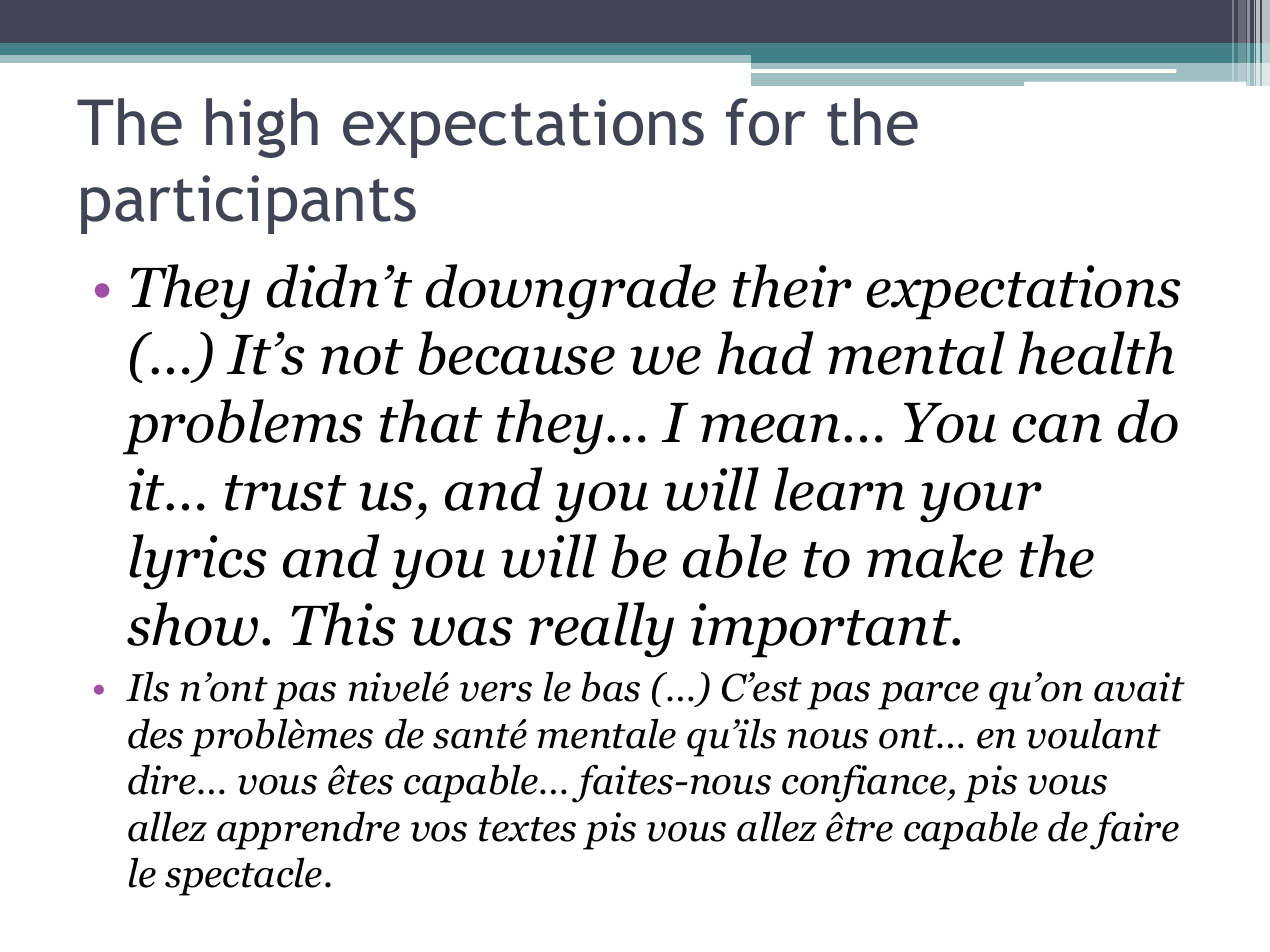  What do you see at coordinates (571, 292) in the screenshot?
I see `downgrade` at bounding box center [571, 292].
